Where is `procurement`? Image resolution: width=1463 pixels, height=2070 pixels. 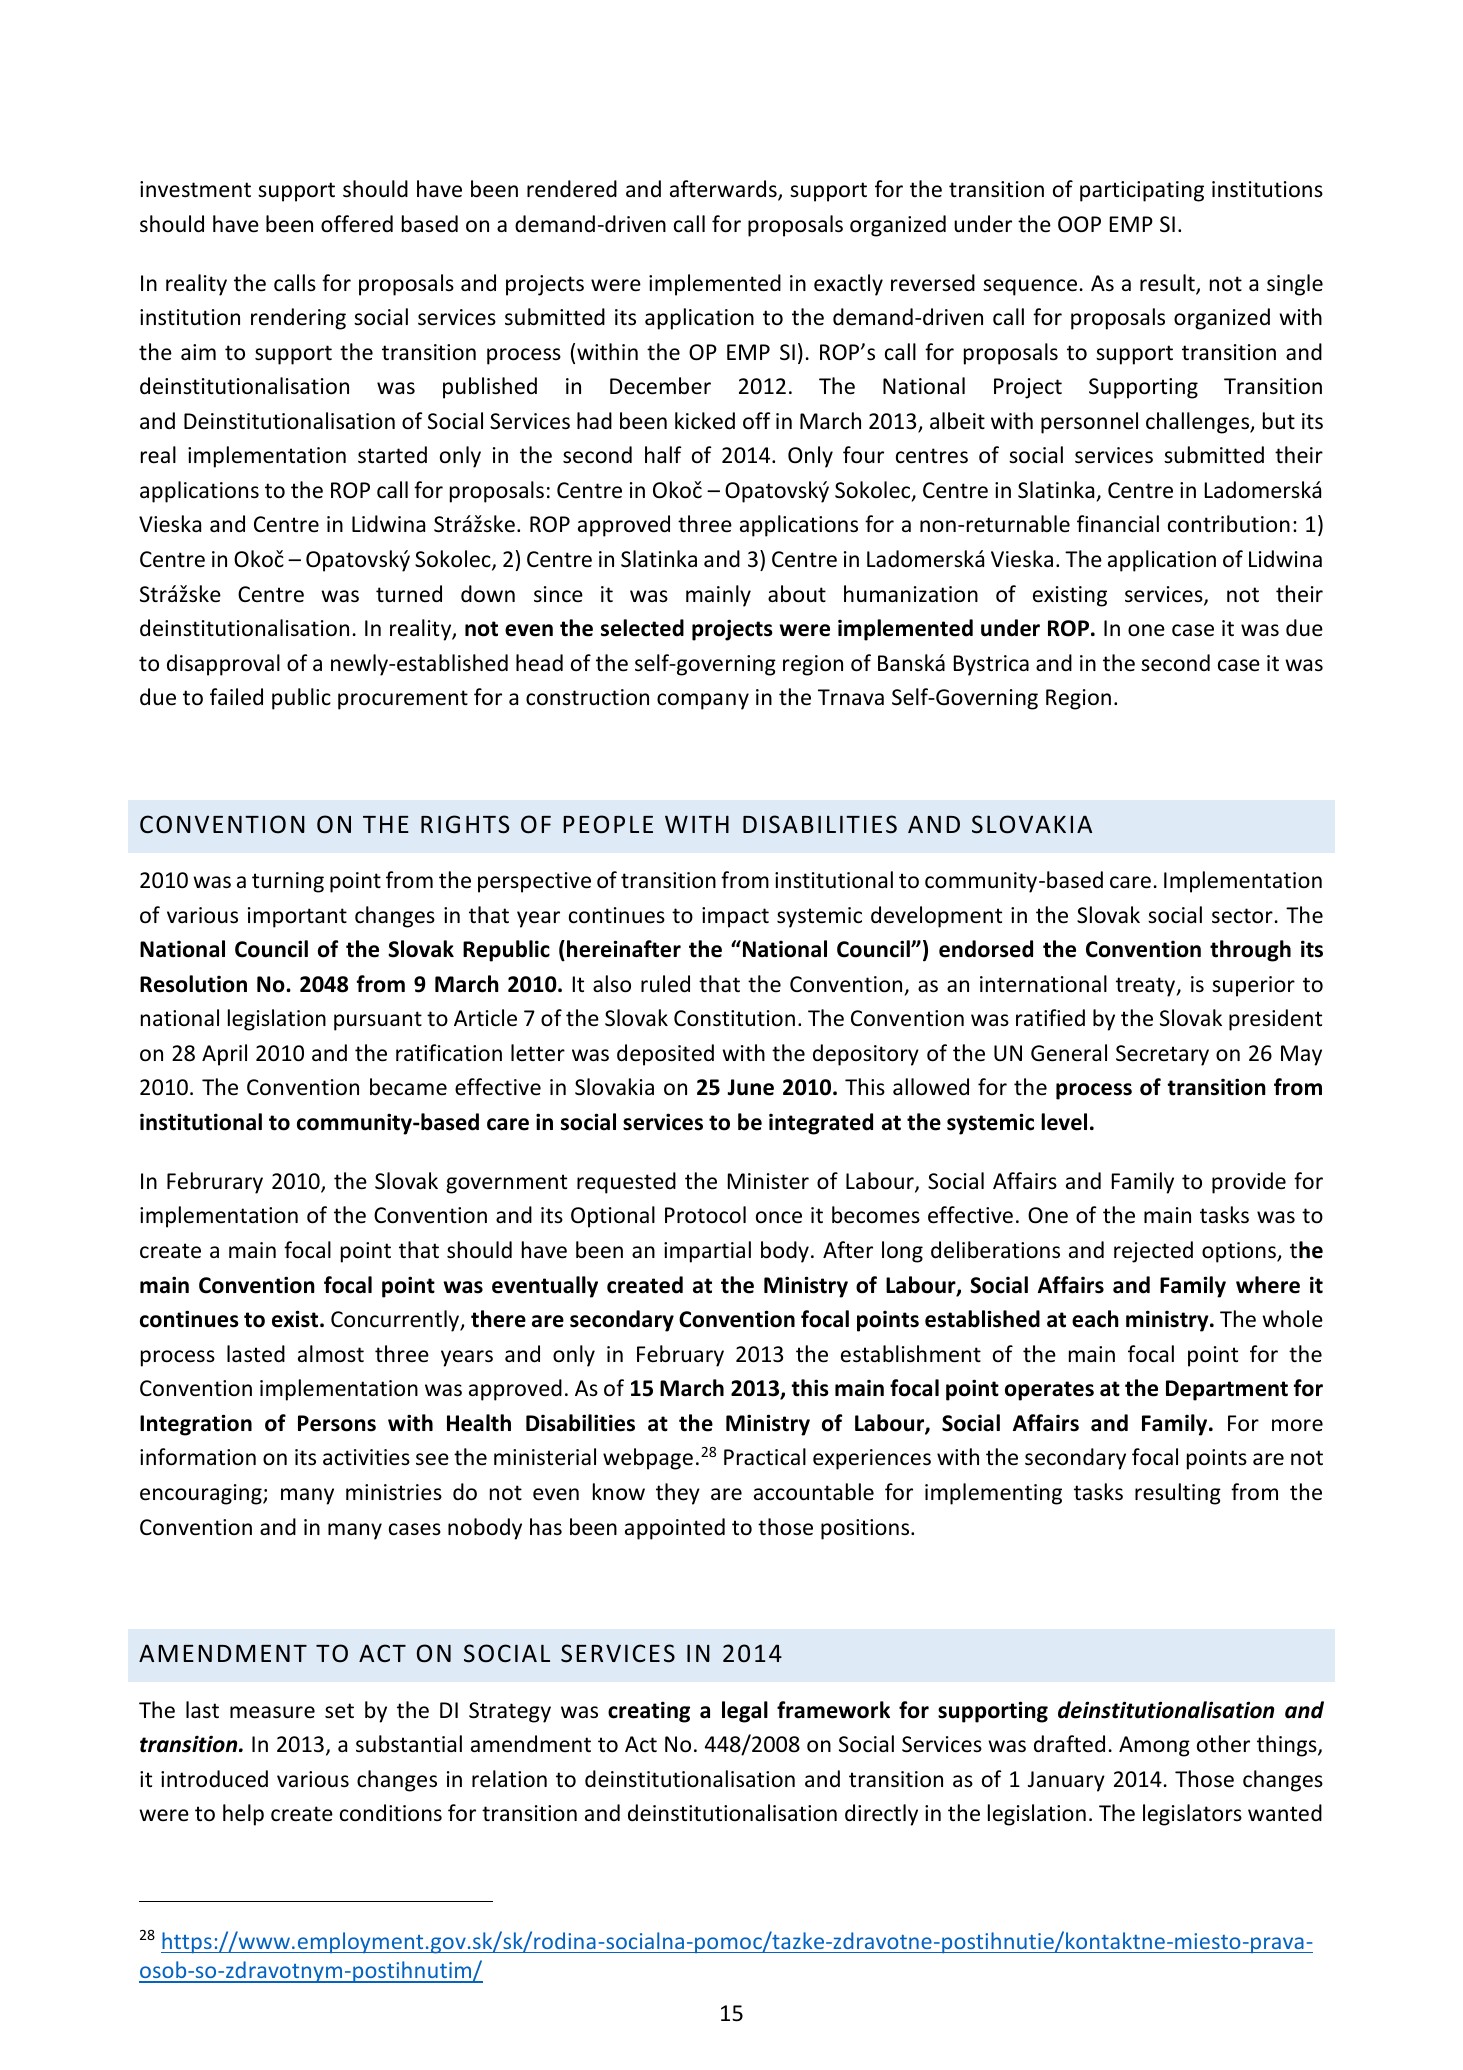 procurement is located at coordinates (403, 700).
